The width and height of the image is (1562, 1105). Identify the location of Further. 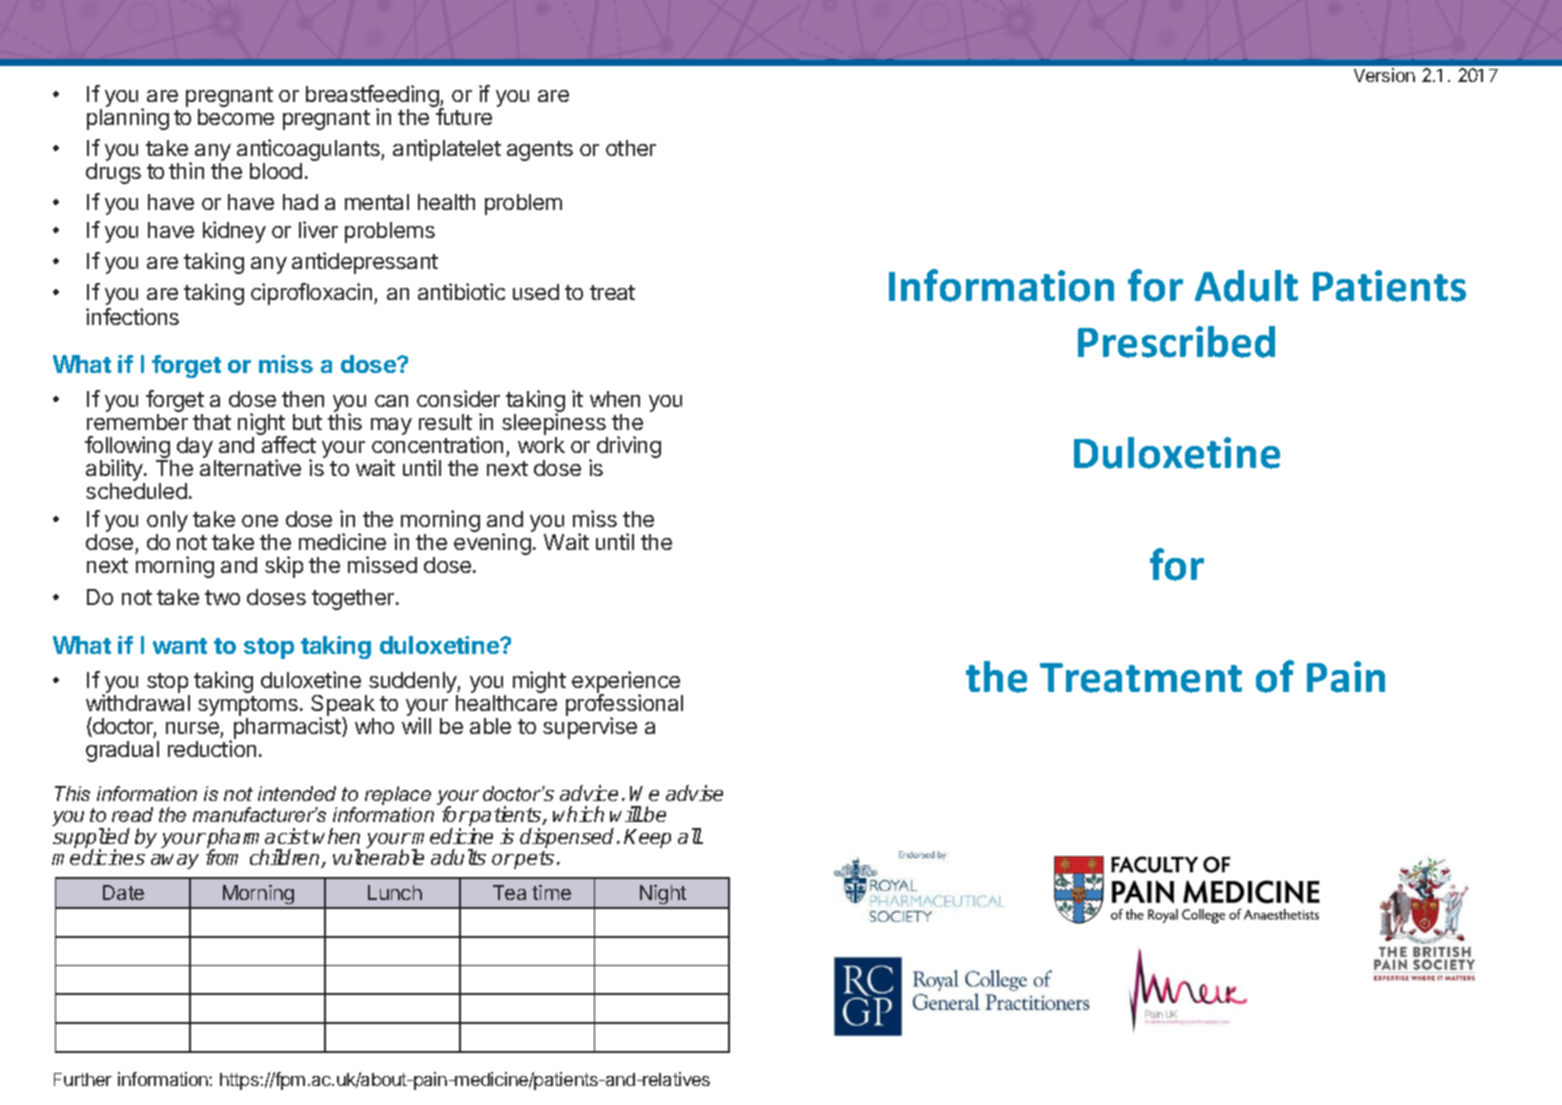
(83, 1079).
